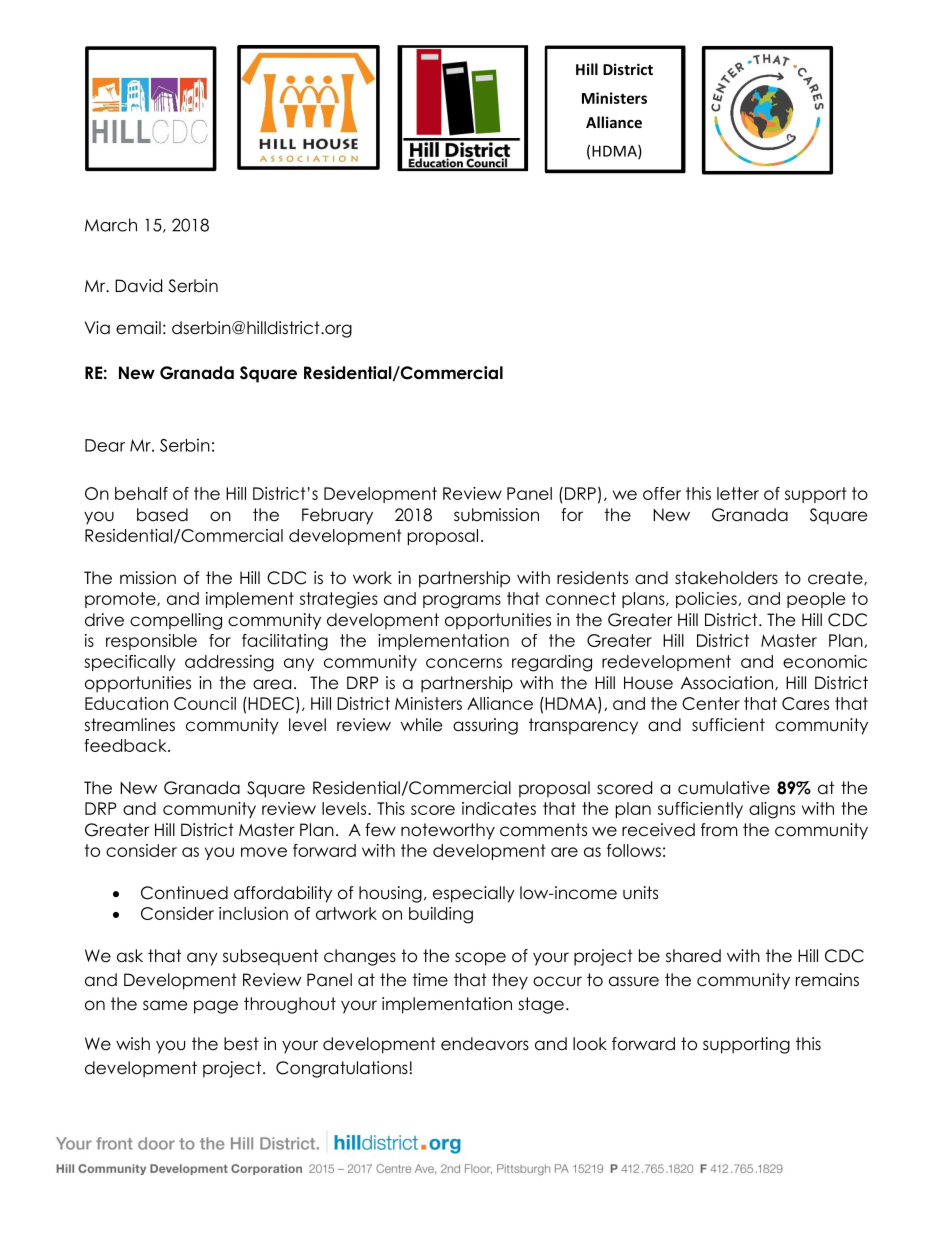  What do you see at coordinates (133, 1043) in the page?
I see `wish` at bounding box center [133, 1043].
